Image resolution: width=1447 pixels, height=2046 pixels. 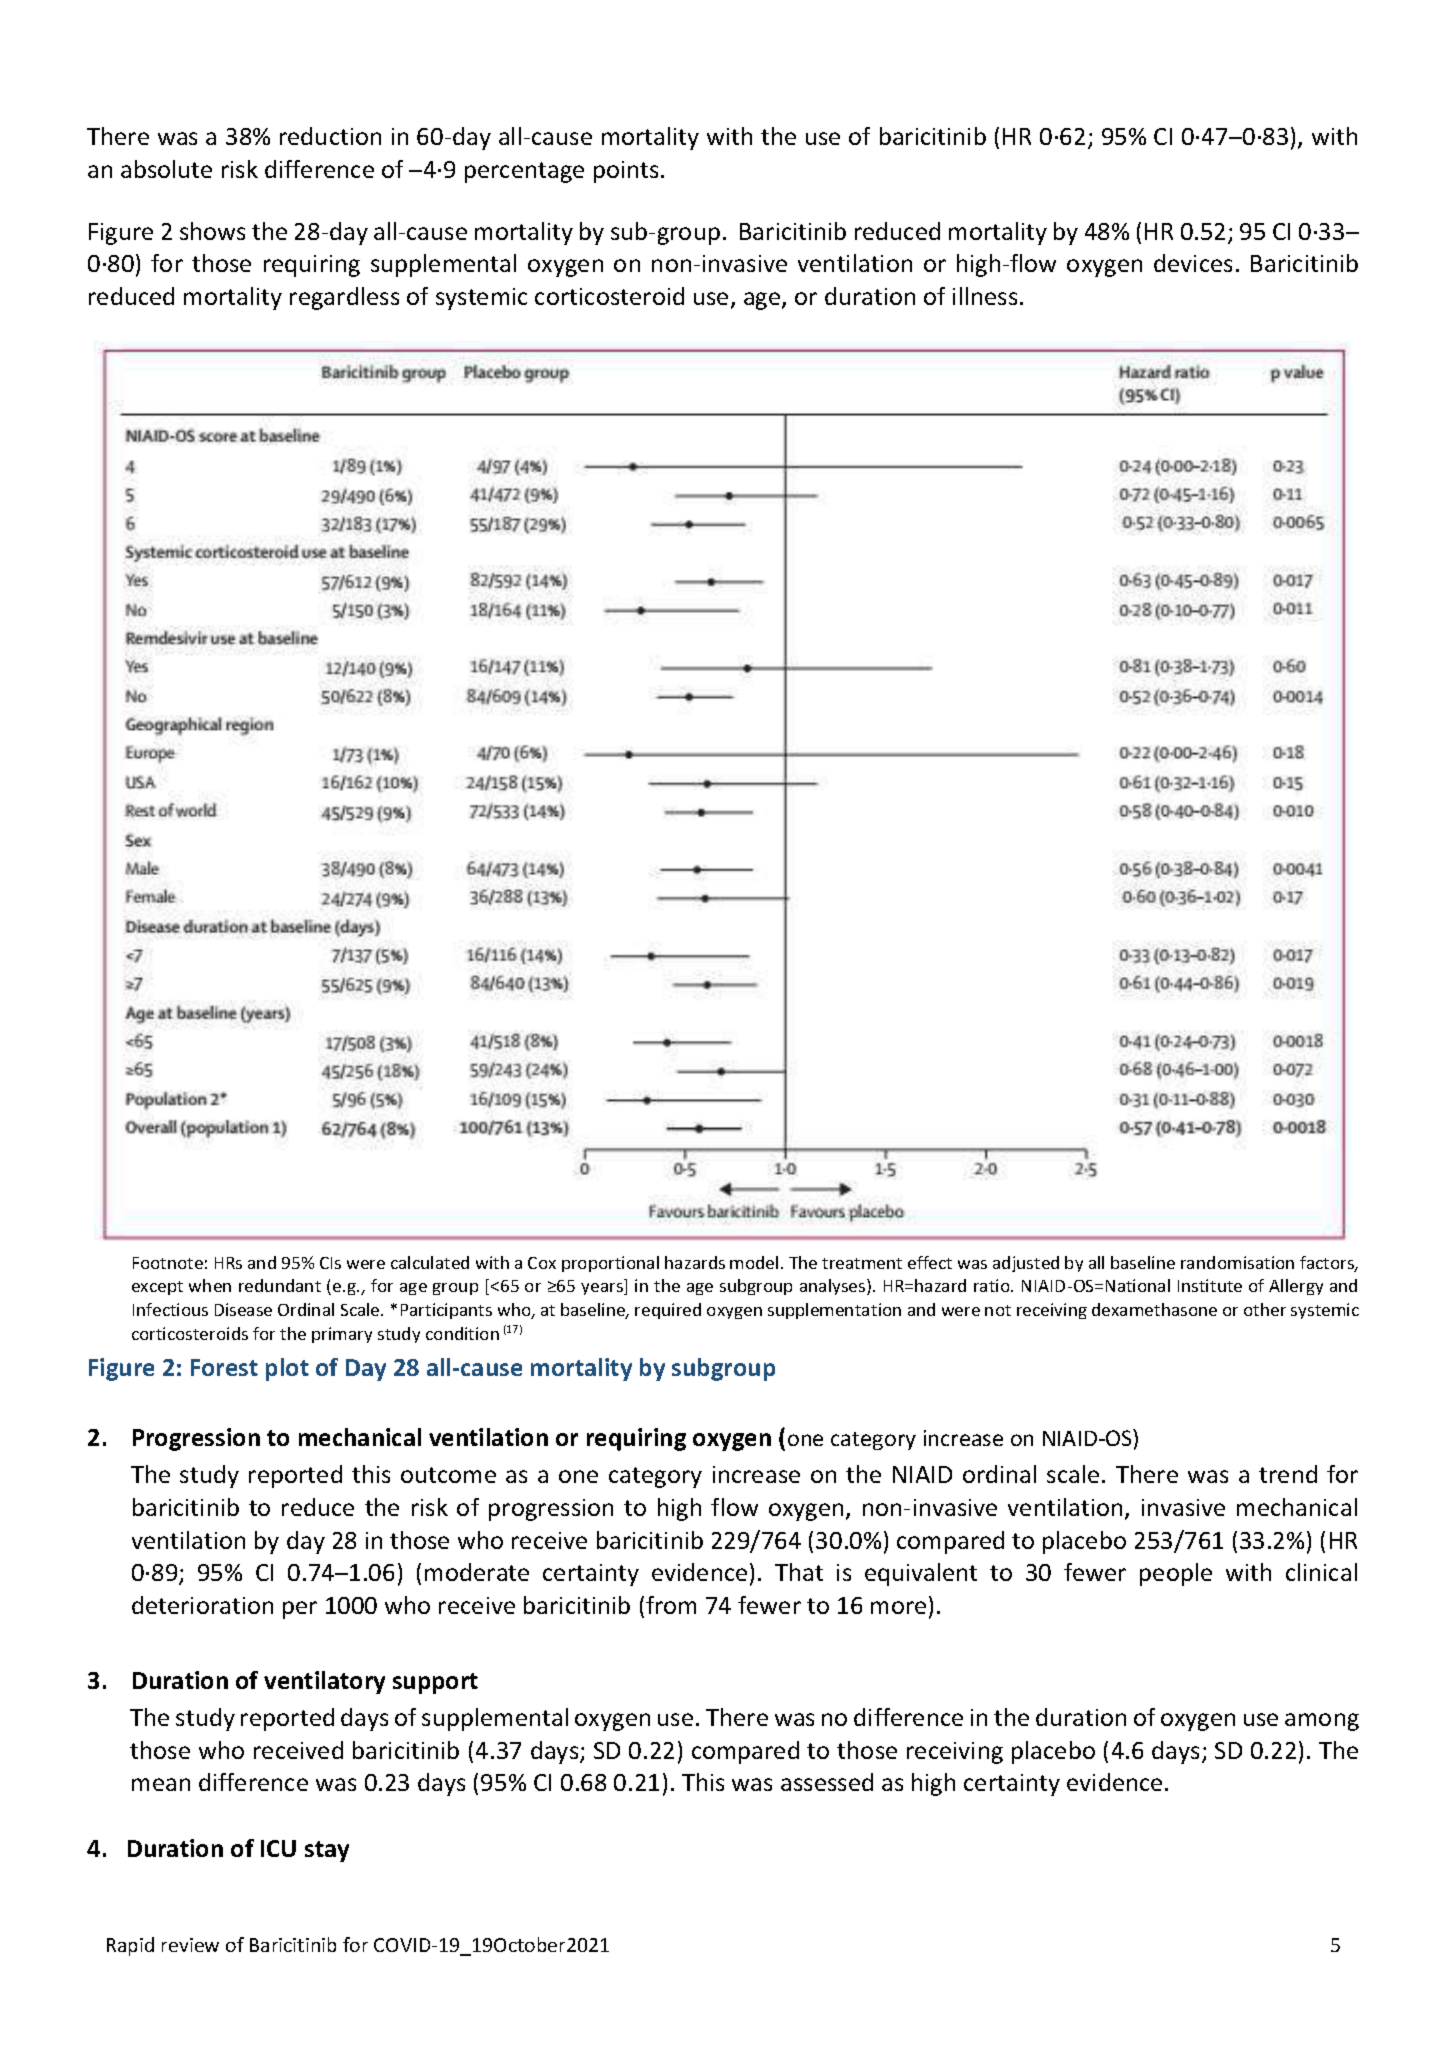 What do you see at coordinates (754, 1262) in the screenshot?
I see `model` at bounding box center [754, 1262].
